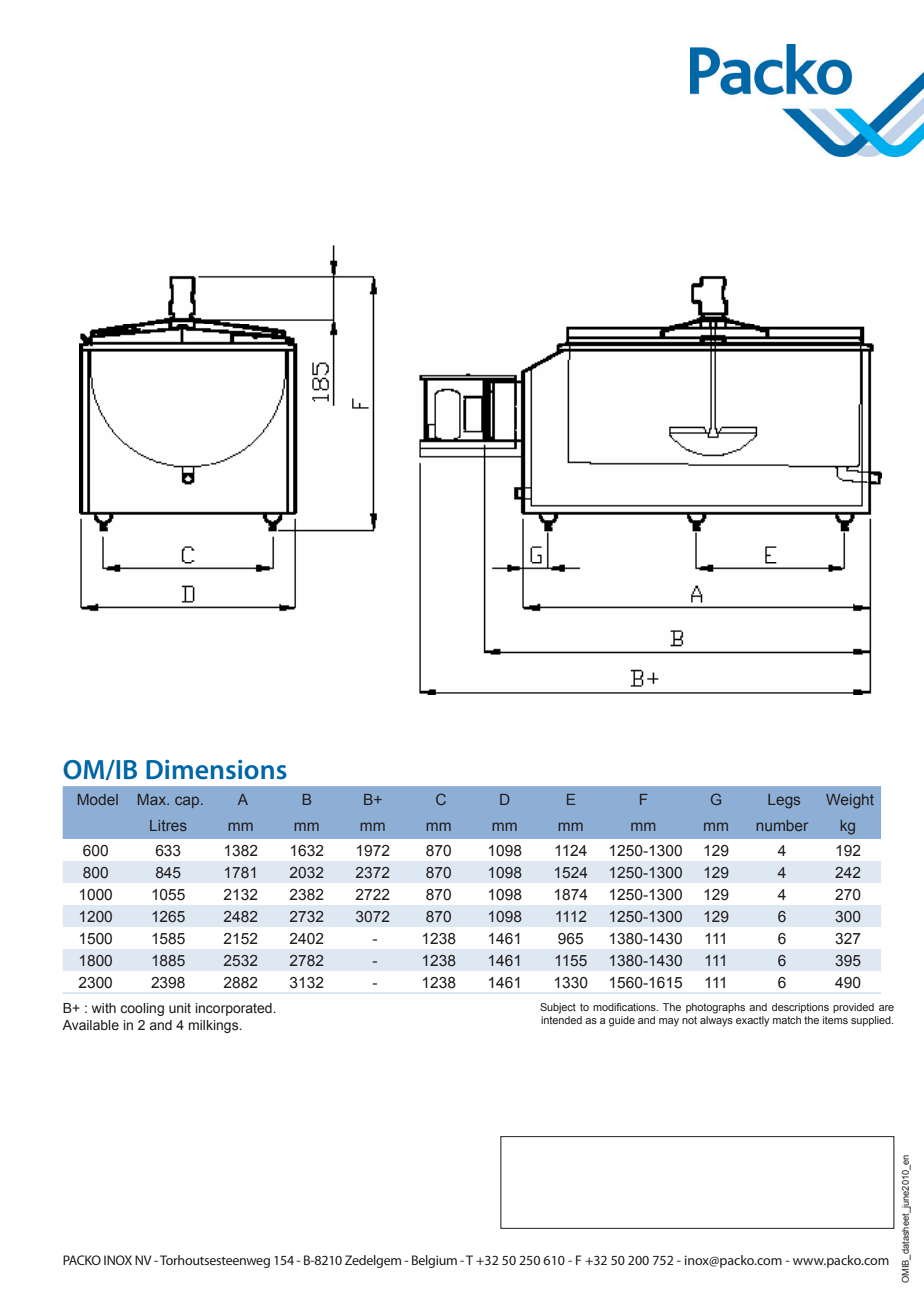  Describe the element at coordinates (800, 1008) in the screenshot. I see `descriptions` at that location.
